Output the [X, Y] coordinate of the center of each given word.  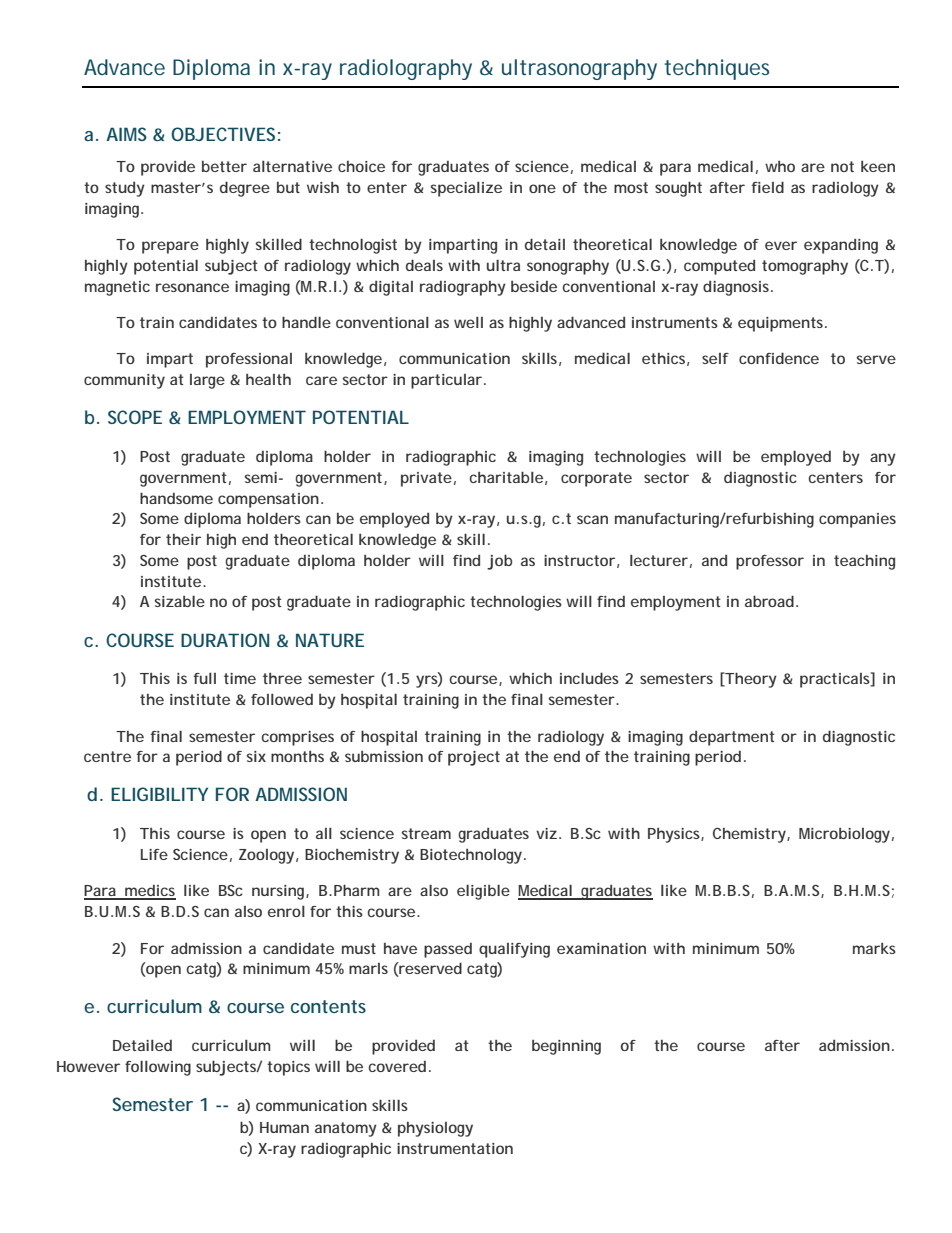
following [158, 1068]
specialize [466, 189]
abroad [769, 601]
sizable [179, 601]
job [499, 562]
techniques [716, 69]
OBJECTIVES [223, 134]
